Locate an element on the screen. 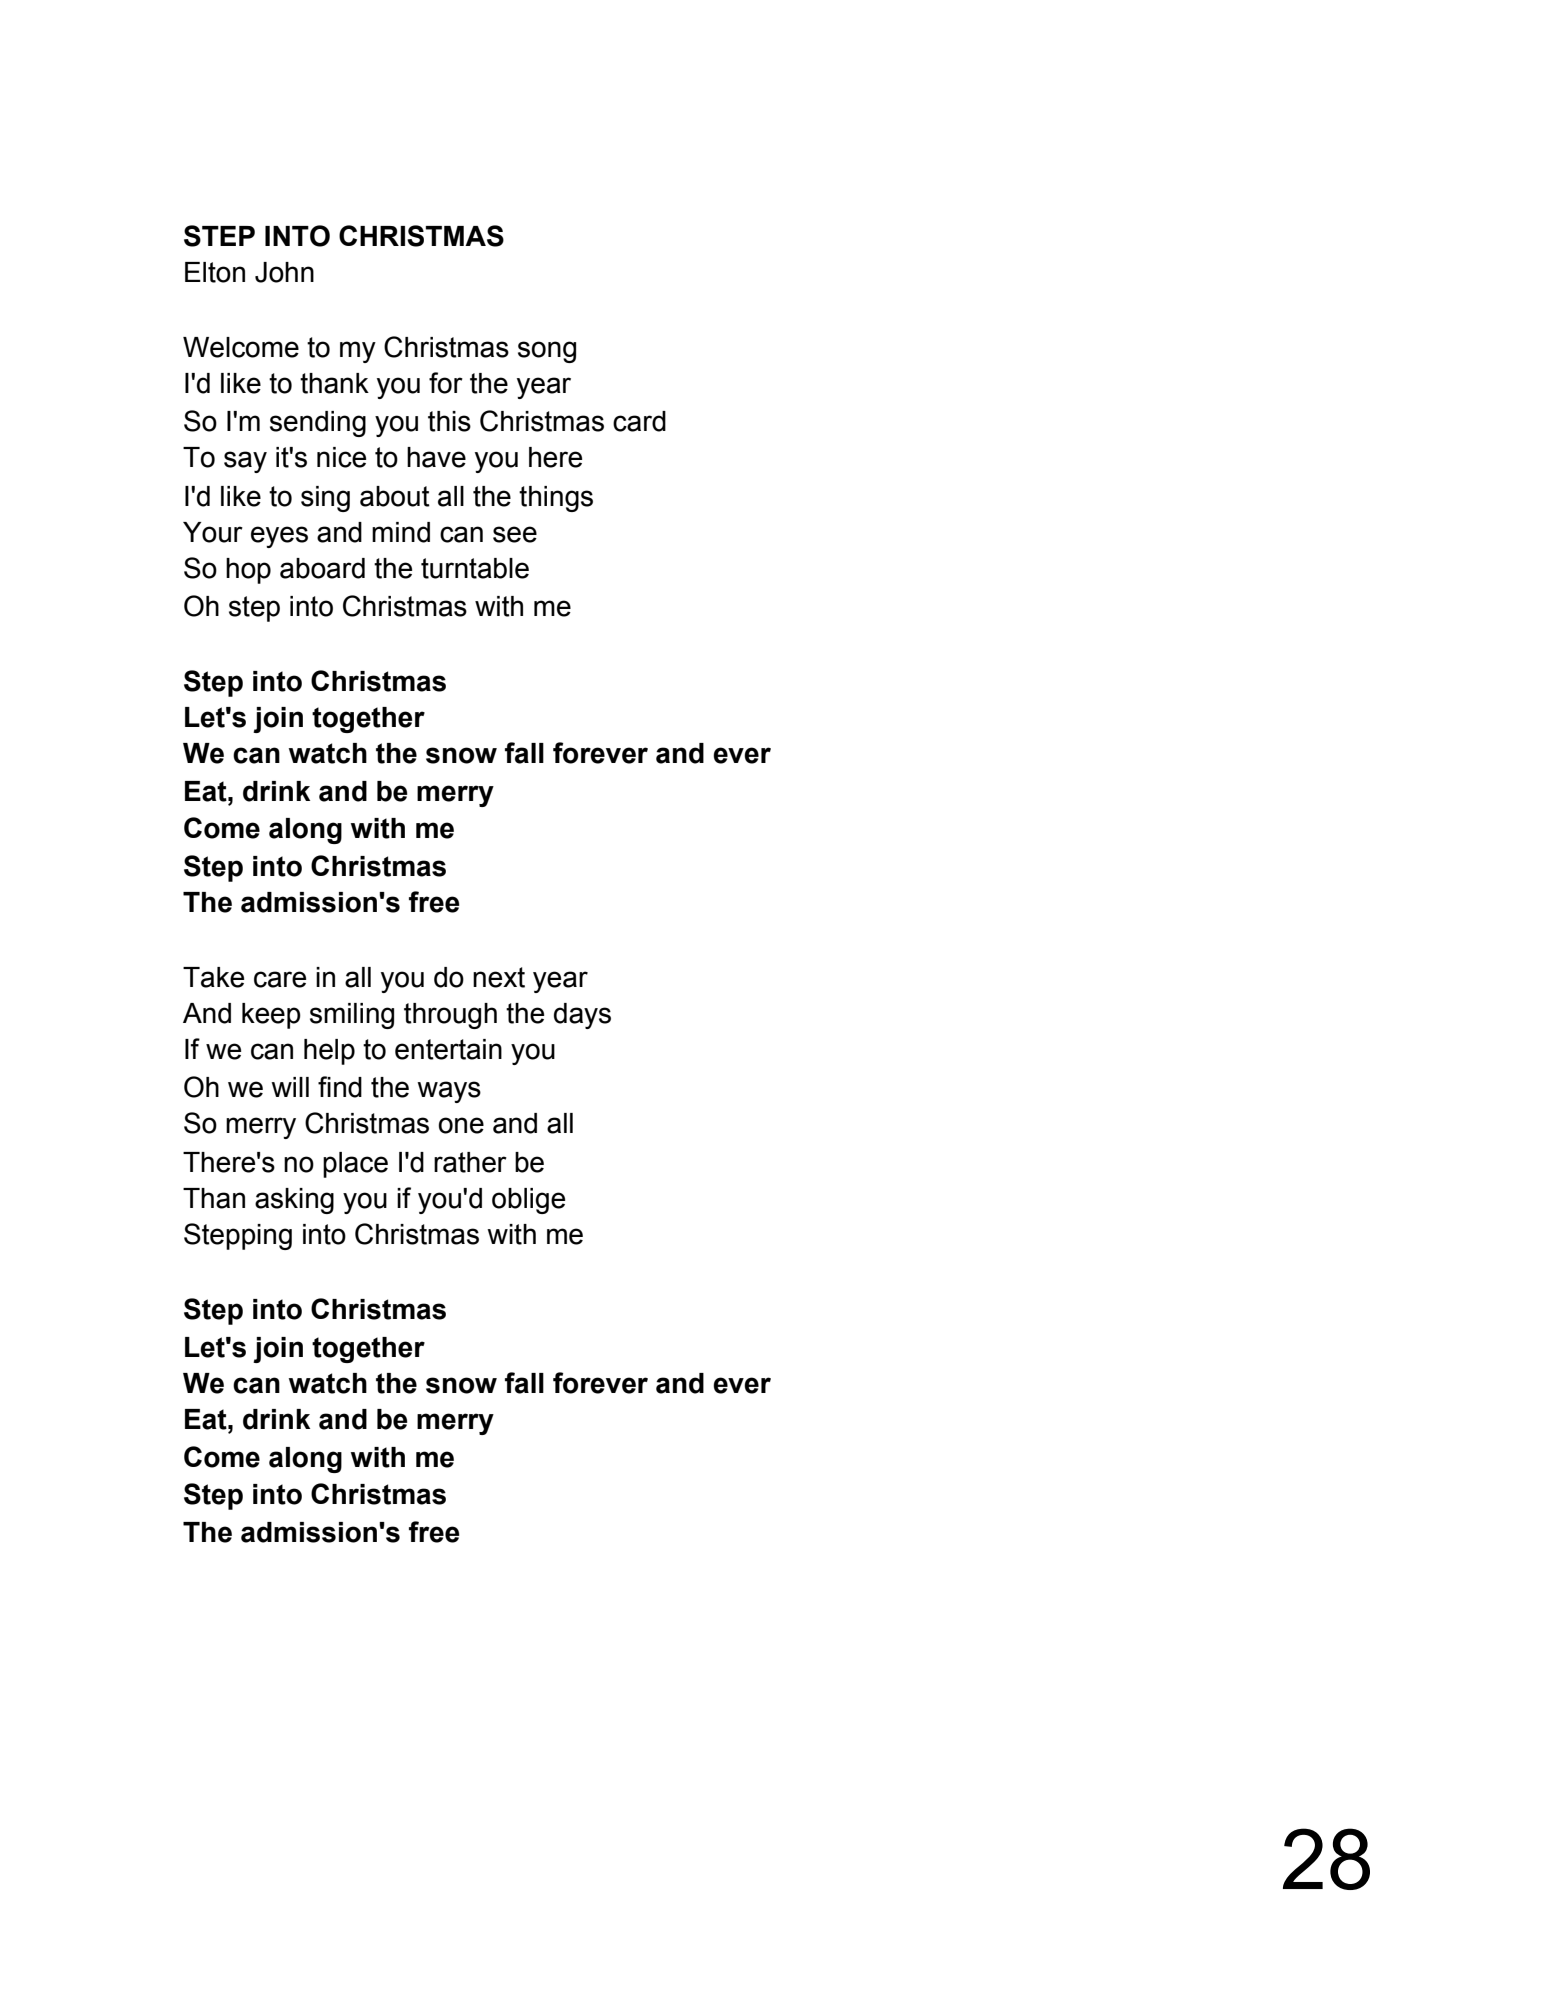 This screenshot has height=2015, width=1557. song is located at coordinates (547, 352).
